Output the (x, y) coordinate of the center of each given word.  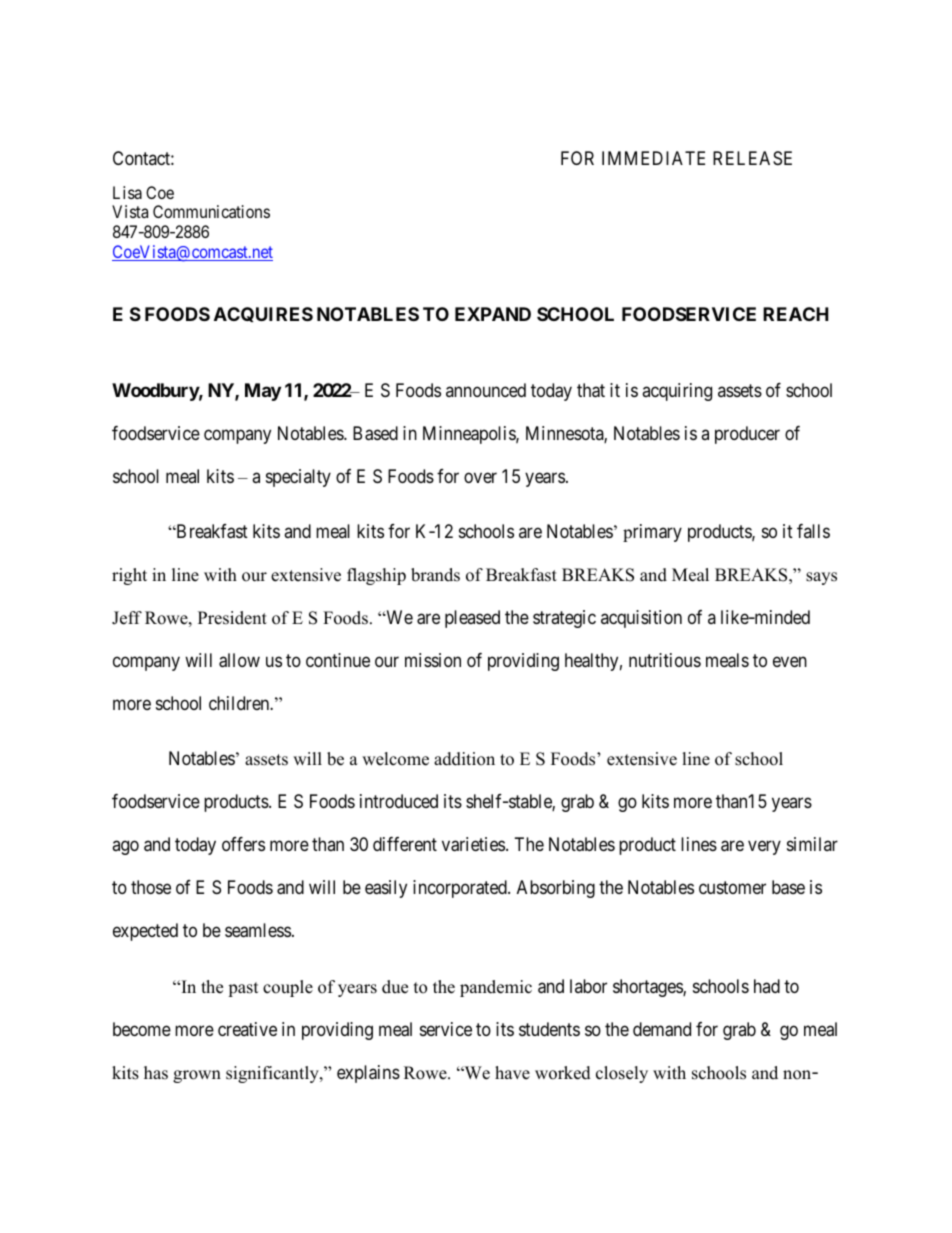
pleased (472, 619)
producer (747, 435)
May (263, 392)
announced (486, 390)
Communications (211, 211)
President (232, 618)
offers (243, 844)
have (512, 1073)
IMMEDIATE (653, 158)
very (764, 848)
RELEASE (752, 158)
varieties (473, 844)
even (790, 662)
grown (197, 1076)
